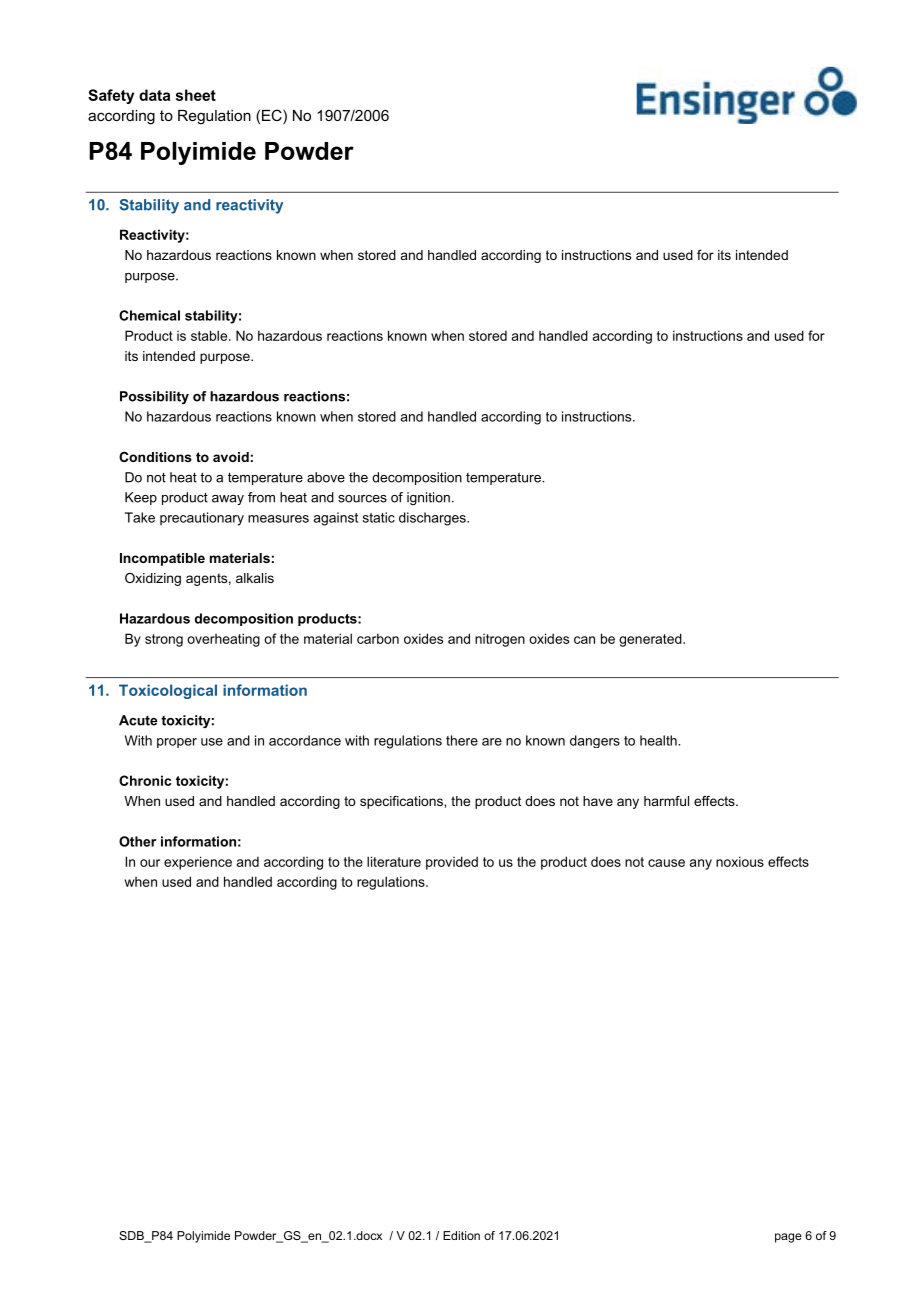  Describe the element at coordinates (198, 863) in the document. I see `experience` at that location.
